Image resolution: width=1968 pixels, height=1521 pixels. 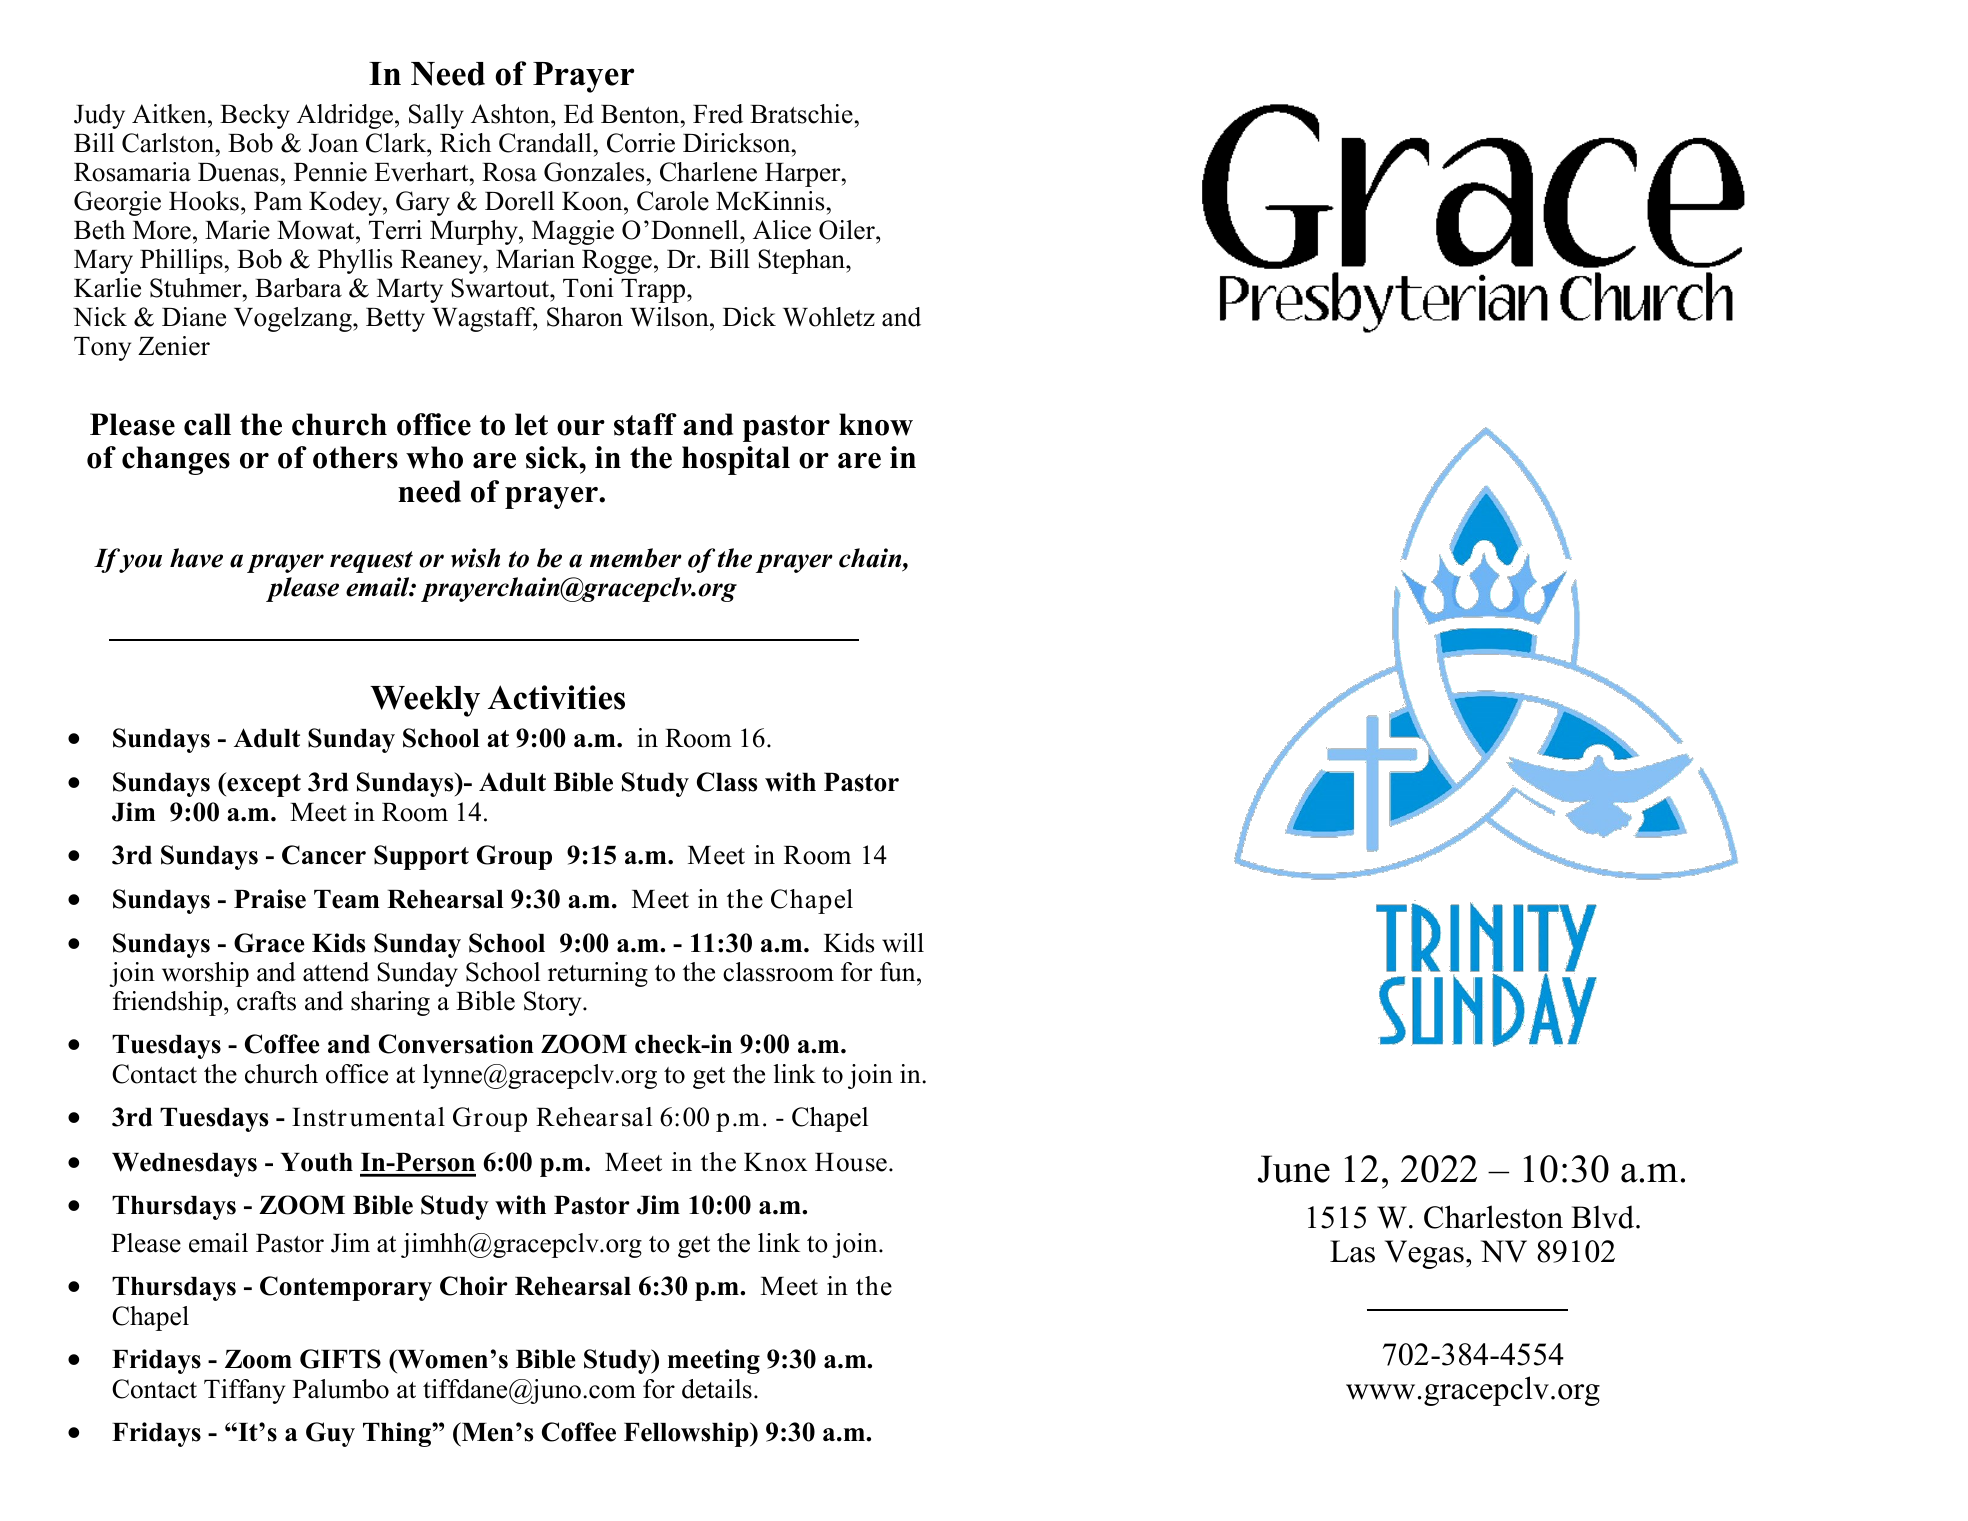 What do you see at coordinates (244, 1391) in the page?
I see `Tiffany` at bounding box center [244, 1391].
